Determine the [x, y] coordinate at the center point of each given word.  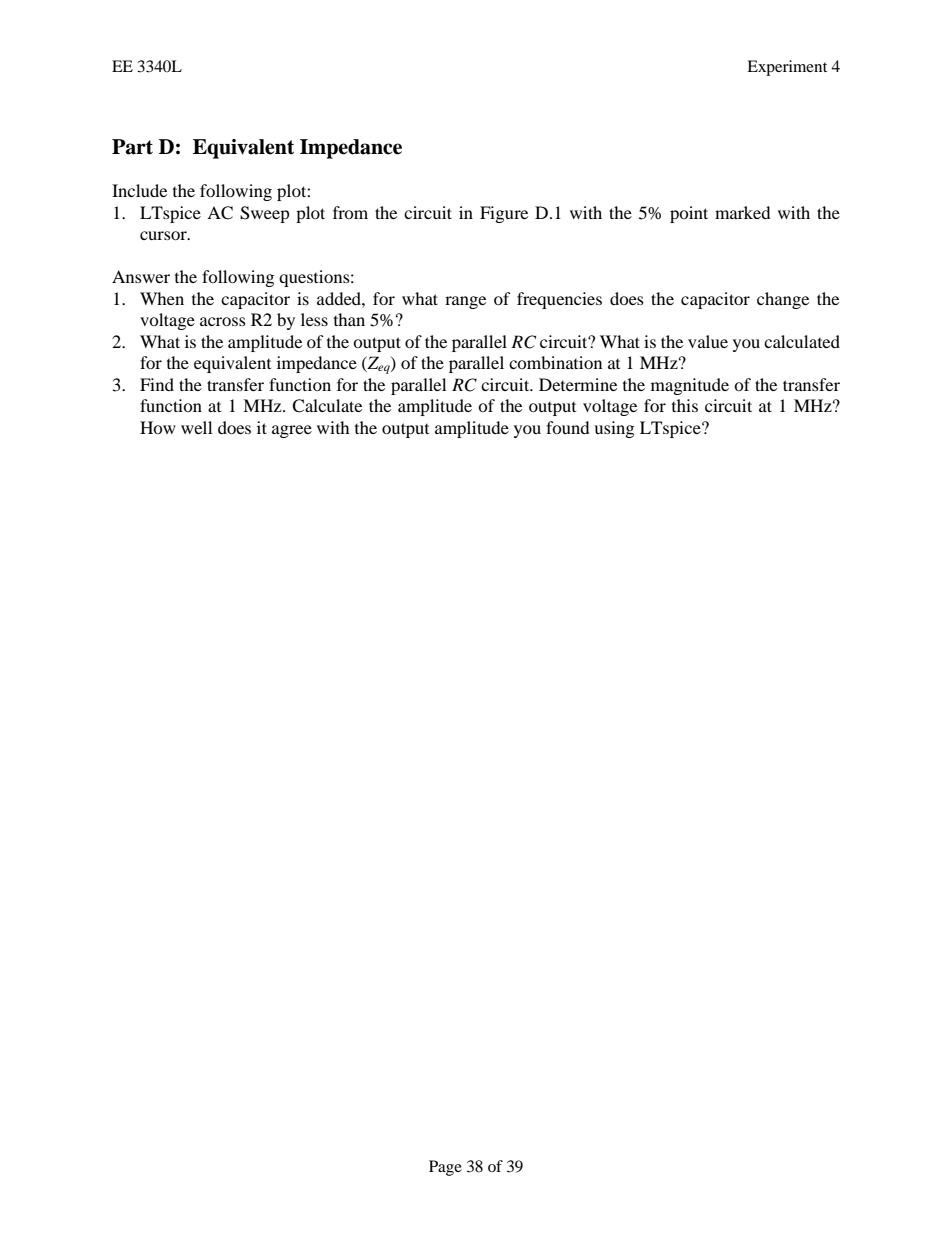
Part [132, 147]
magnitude [690, 386]
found [568, 427]
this [685, 405]
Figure [504, 214]
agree [292, 431]
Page [445, 1168]
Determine [578, 384]
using [614, 429]
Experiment [787, 68]
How [158, 427]
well [196, 427]
